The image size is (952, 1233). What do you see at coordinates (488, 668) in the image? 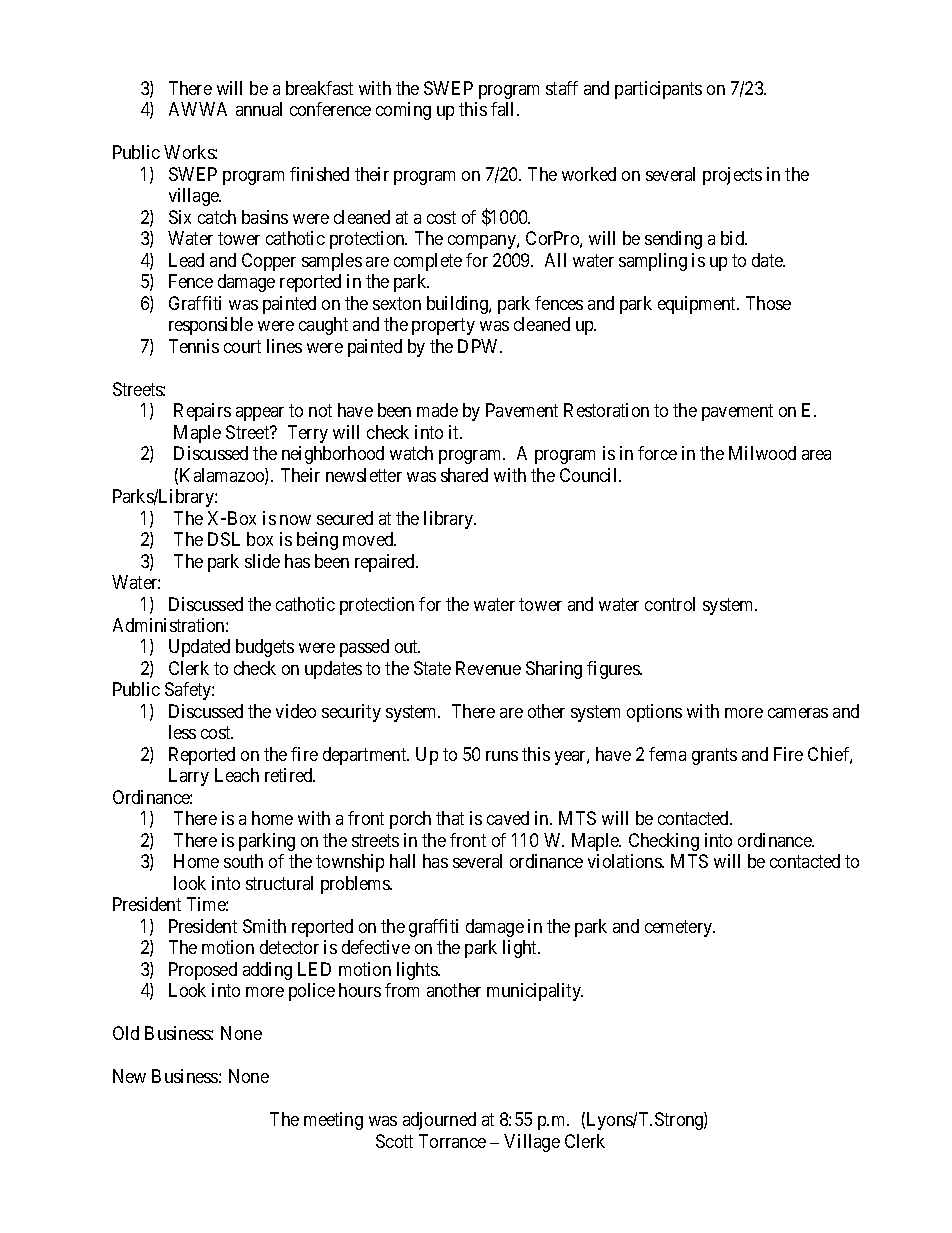
I see `Revenue` at bounding box center [488, 668].
